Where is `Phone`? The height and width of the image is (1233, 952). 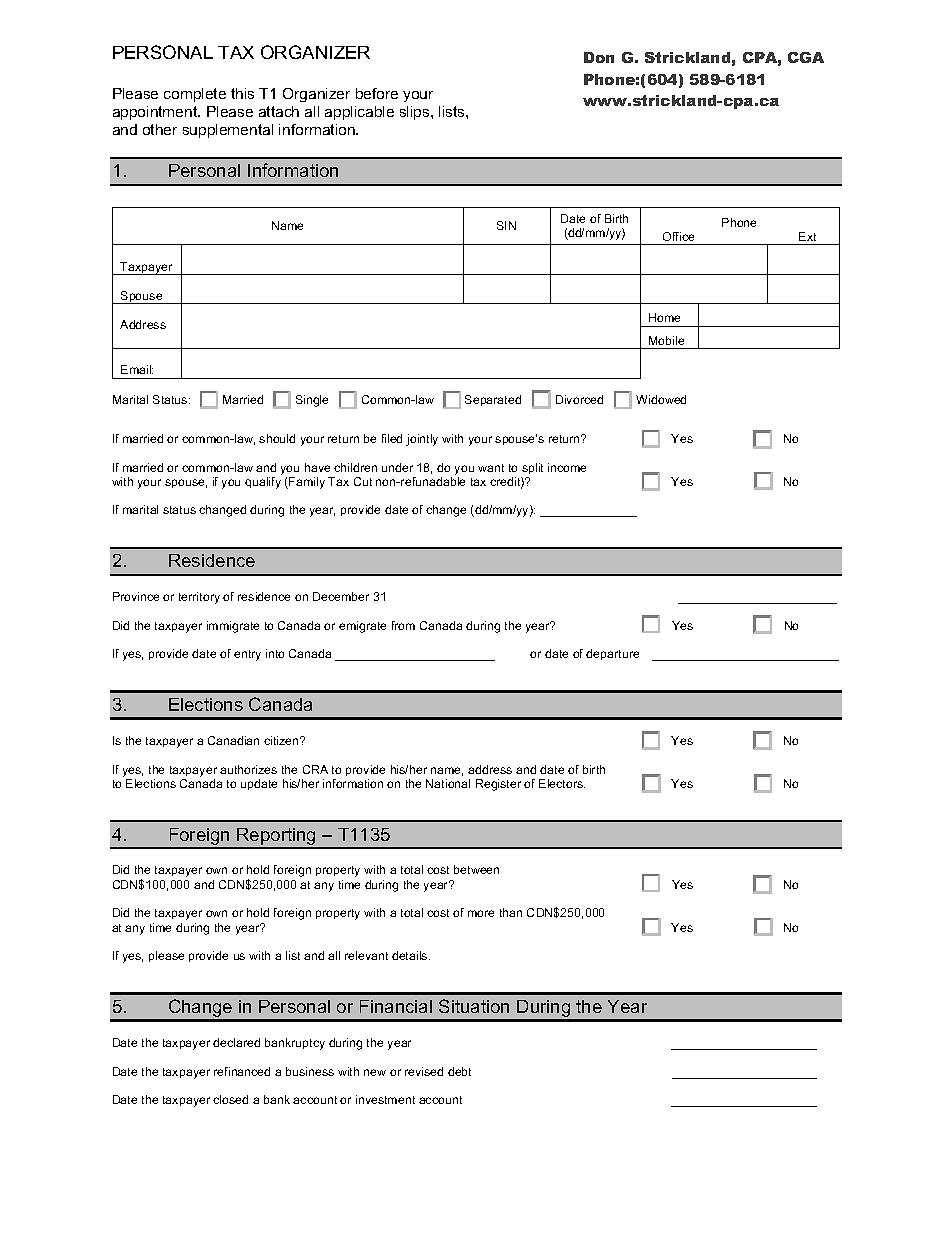 Phone is located at coordinates (739, 222).
